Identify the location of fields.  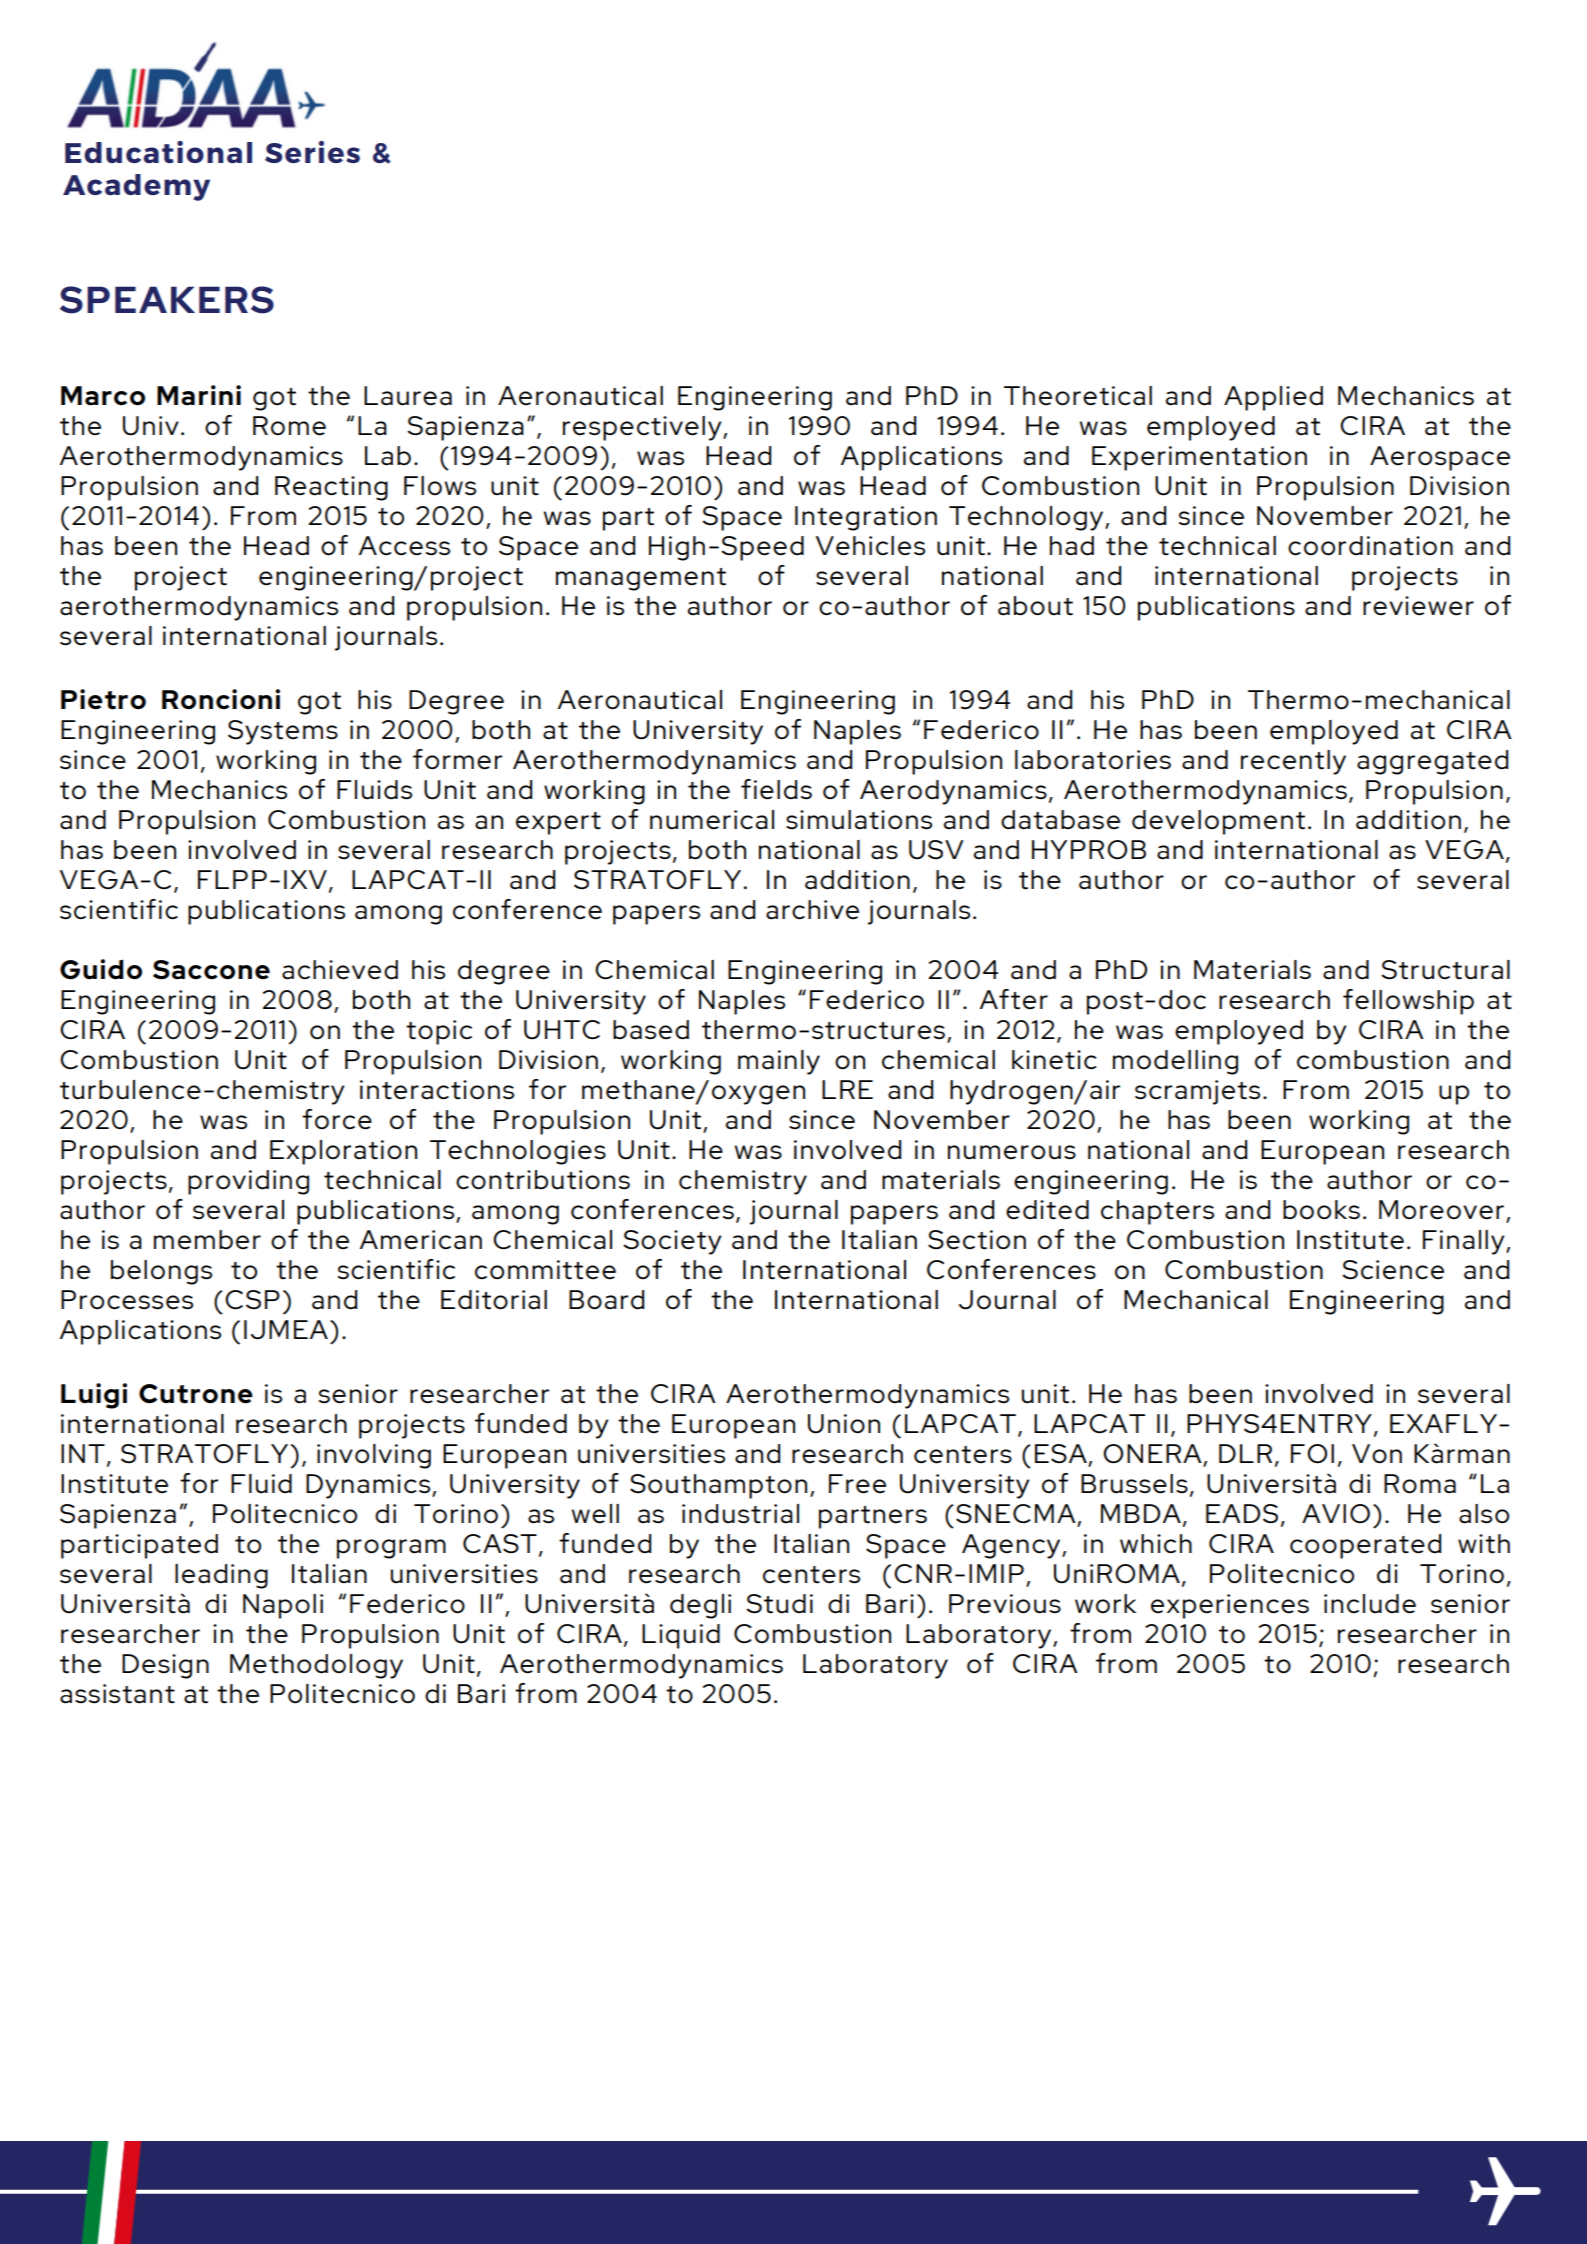
(776, 789).
